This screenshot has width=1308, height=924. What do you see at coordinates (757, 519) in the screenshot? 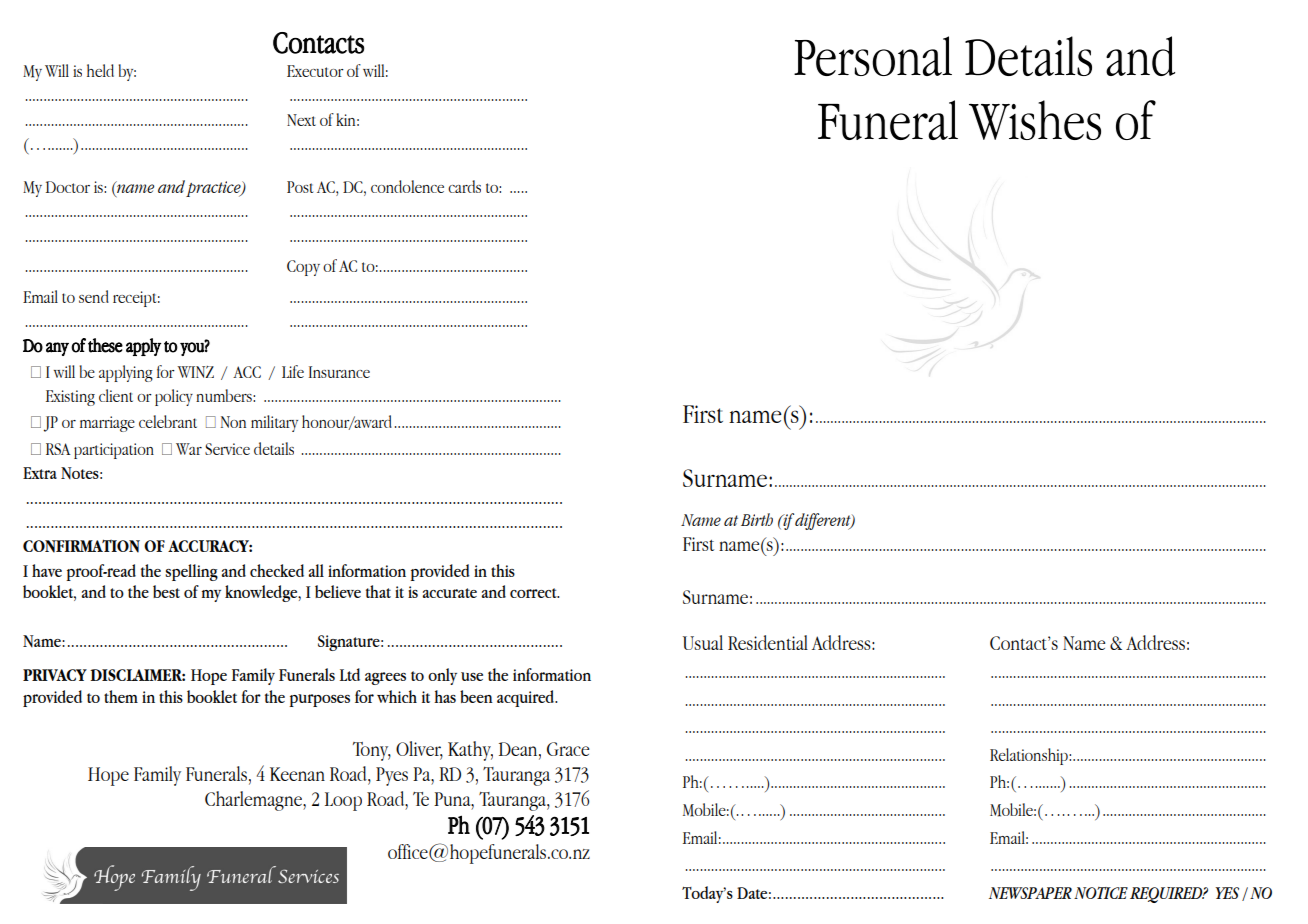
I see `Birth` at bounding box center [757, 519].
